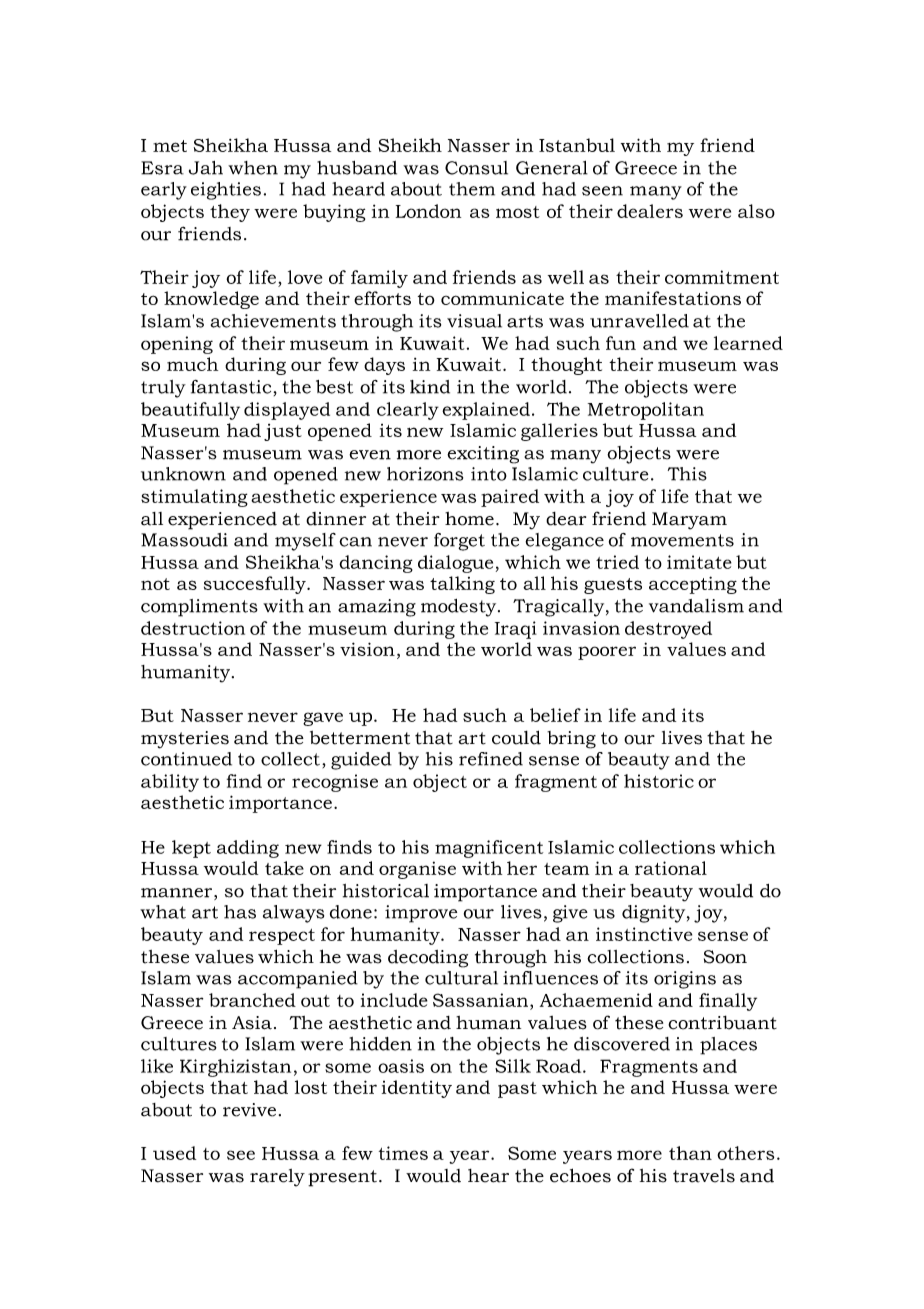 The height and width of the page is (1309, 924). I want to click on than, so click(690, 1153).
